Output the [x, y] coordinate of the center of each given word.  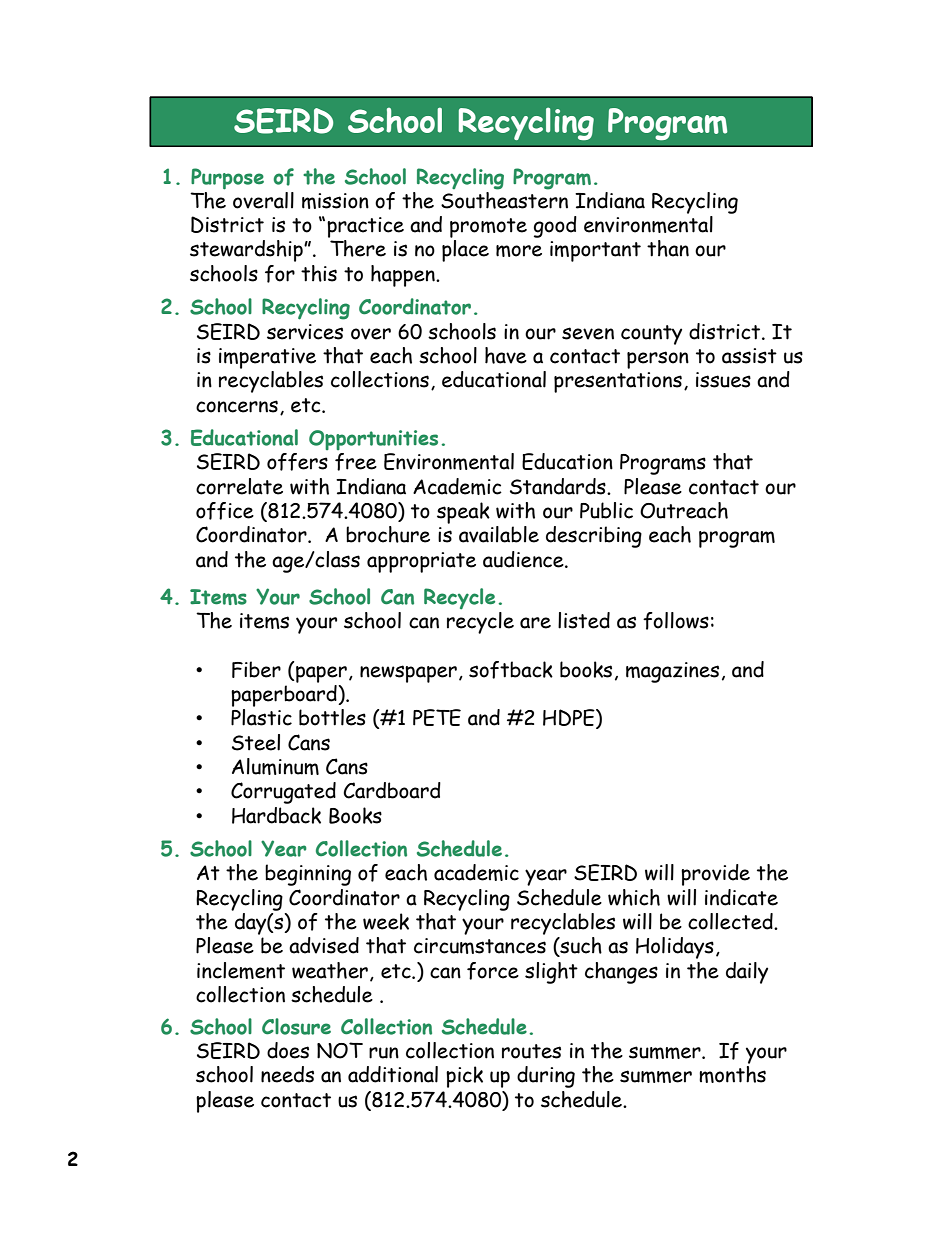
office [225, 511]
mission [335, 201]
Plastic [261, 717]
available [499, 534]
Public [606, 510]
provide [715, 875]
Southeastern [504, 199]
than [668, 248]
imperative [267, 358]
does [288, 1050]
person [658, 360]
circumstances [480, 946]
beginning [308, 875]
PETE [437, 717]
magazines [672, 672]
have [506, 355]
